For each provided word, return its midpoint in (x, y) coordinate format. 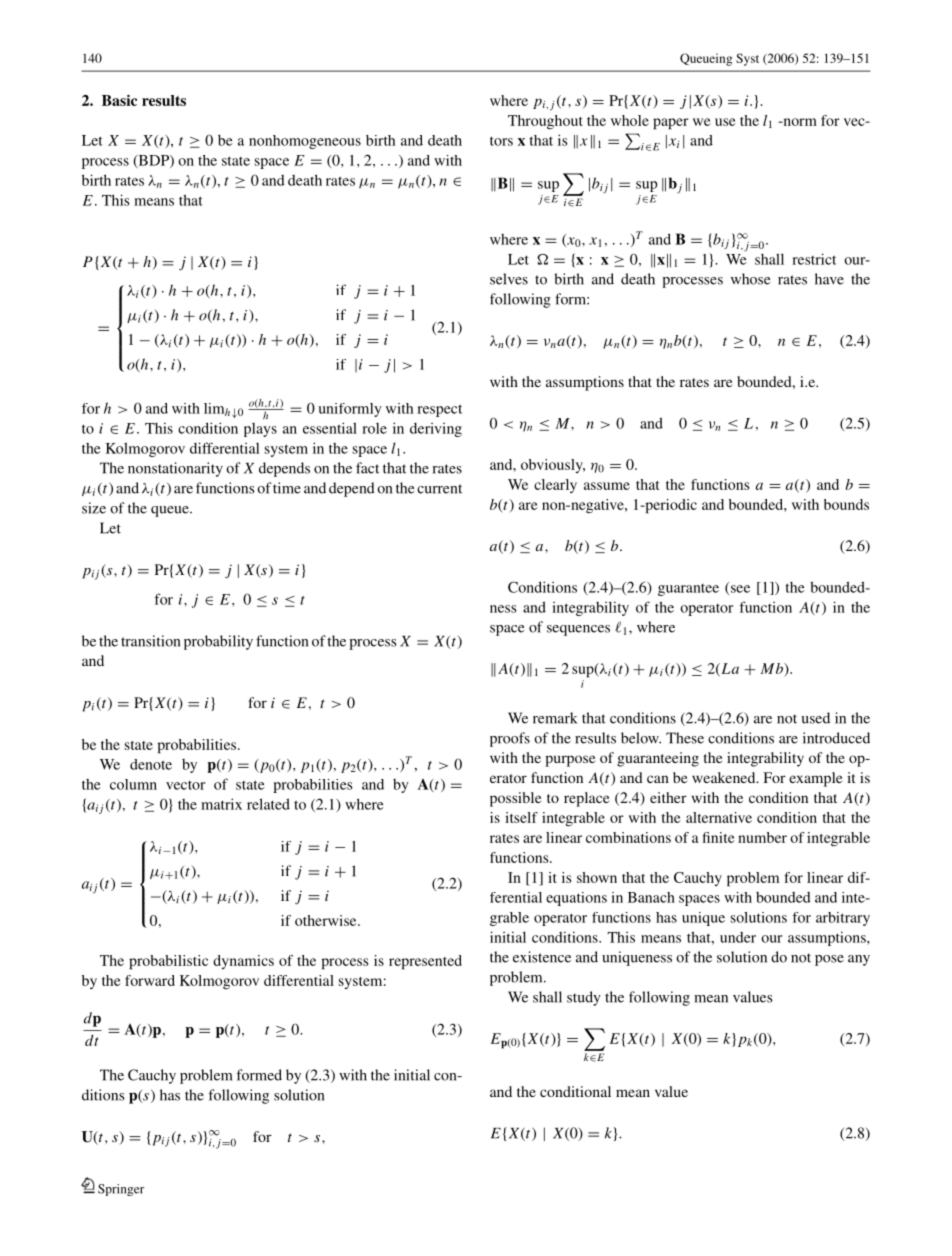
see (740, 589)
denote (151, 764)
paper (671, 124)
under (738, 937)
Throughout (545, 122)
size (94, 508)
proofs (510, 739)
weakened (725, 777)
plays (260, 430)
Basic (119, 100)
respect (439, 410)
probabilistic (168, 962)
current (439, 489)
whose (750, 279)
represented (425, 962)
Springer (121, 1190)
